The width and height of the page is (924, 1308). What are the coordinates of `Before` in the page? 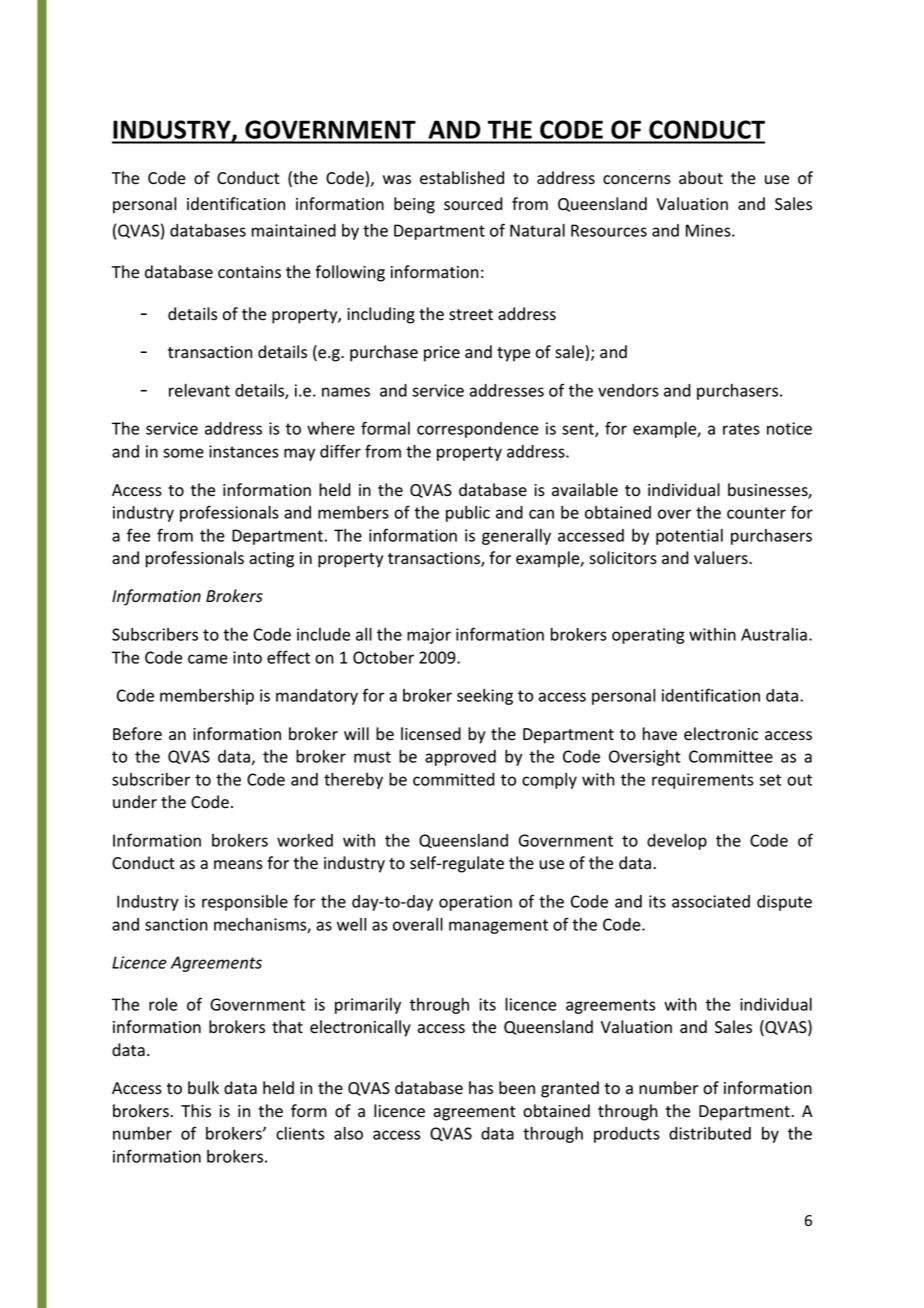 It's located at (137, 734).
